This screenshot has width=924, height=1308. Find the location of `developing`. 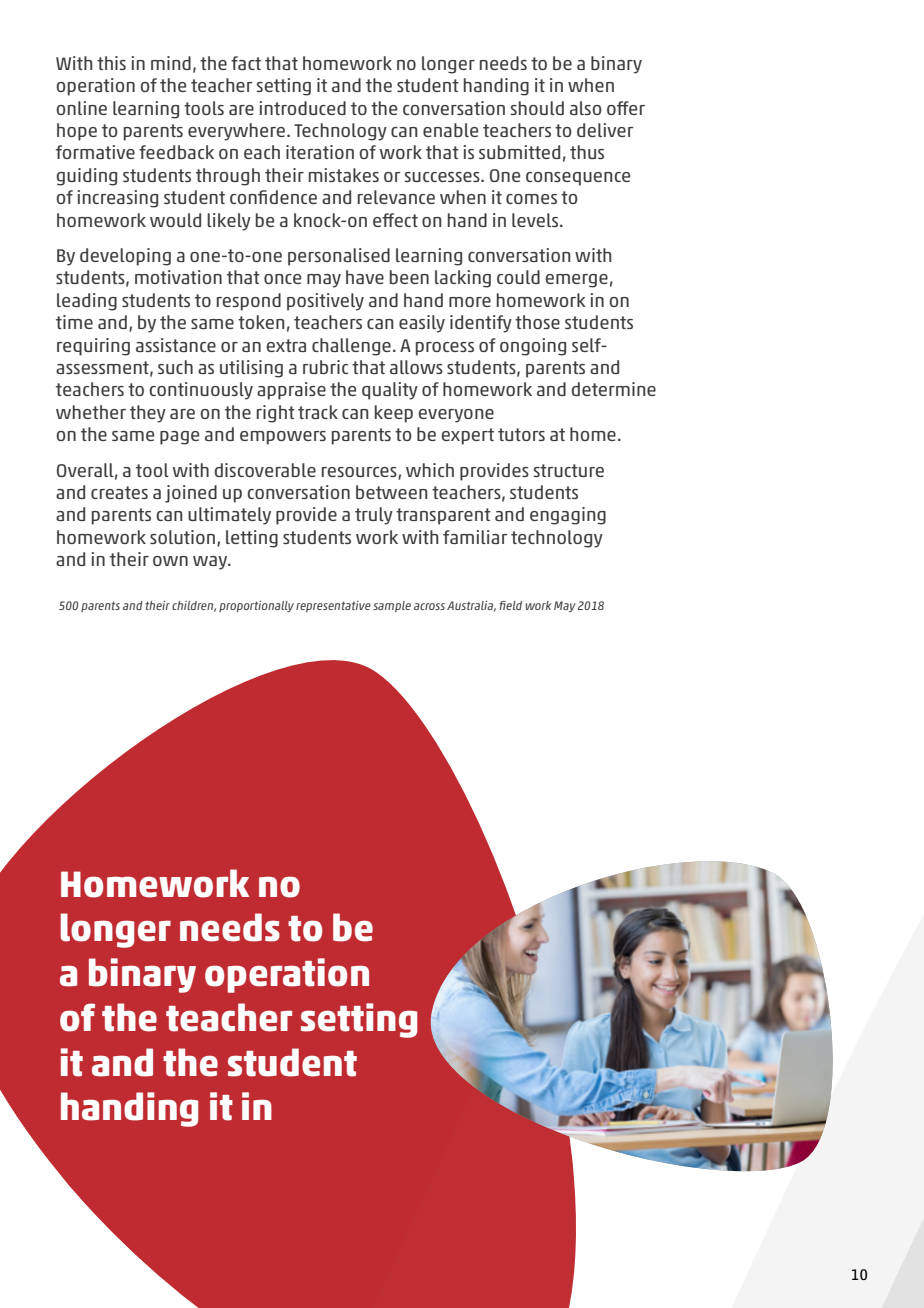

developing is located at coordinates (125, 257).
